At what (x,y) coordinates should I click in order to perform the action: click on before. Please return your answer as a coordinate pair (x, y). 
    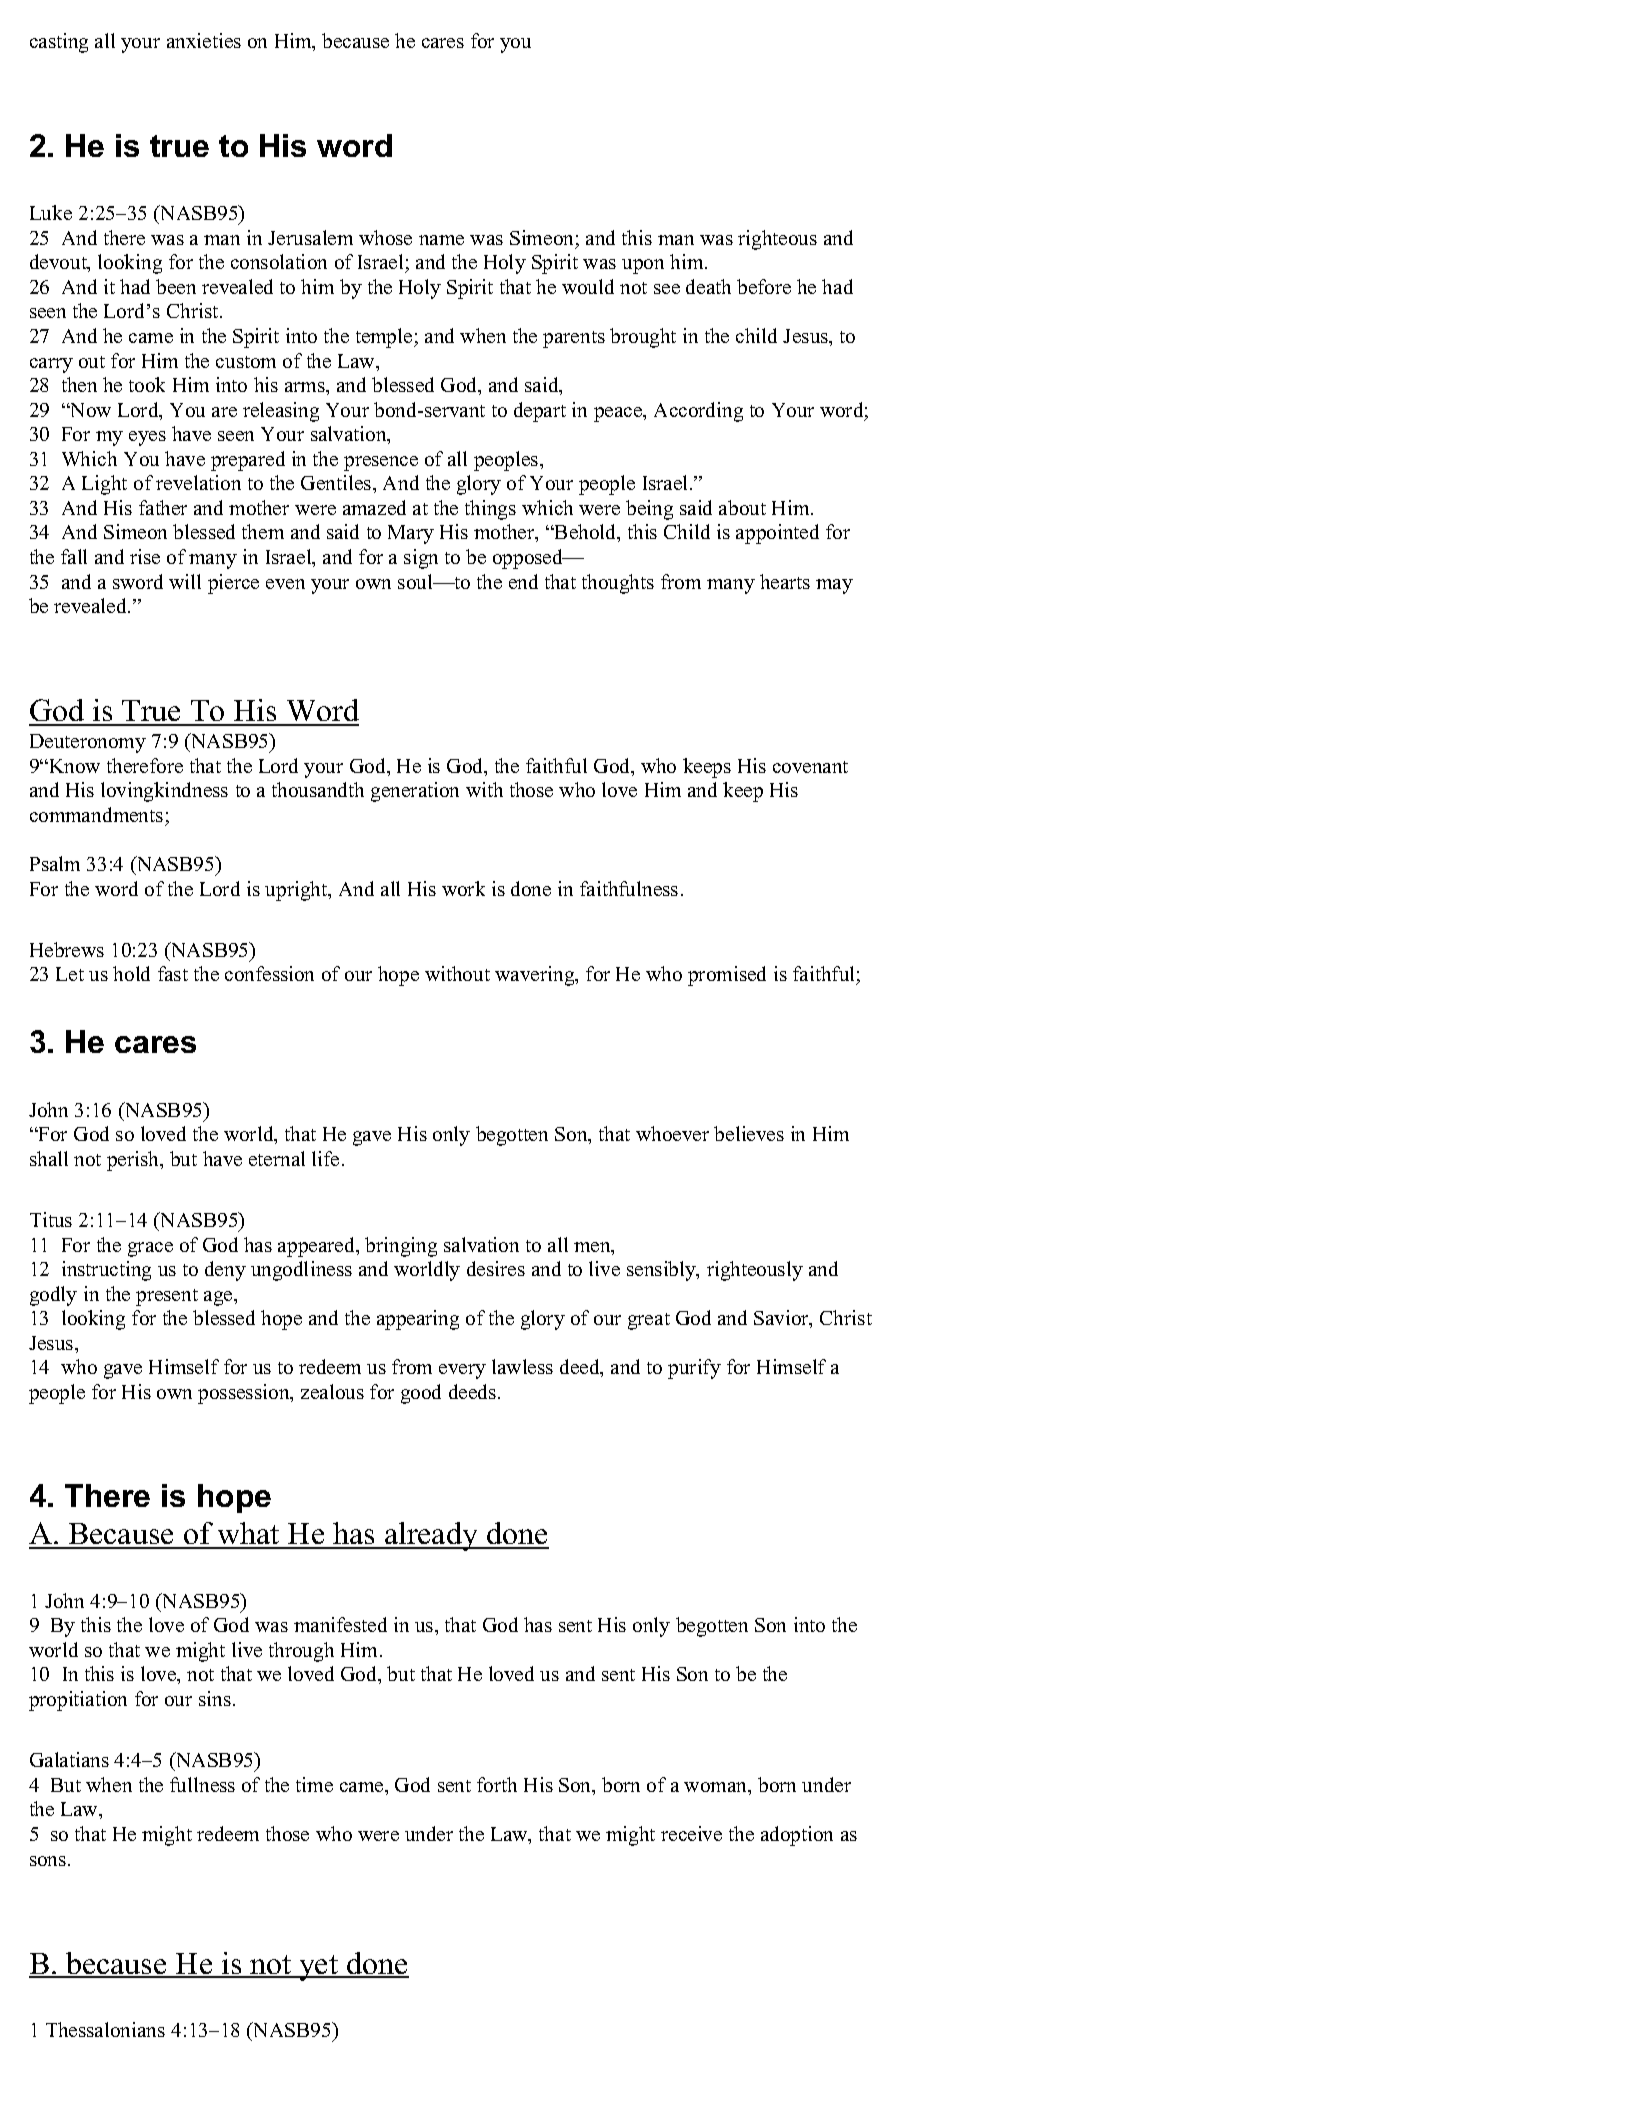
    Looking at the image, I should click on (764, 286).
